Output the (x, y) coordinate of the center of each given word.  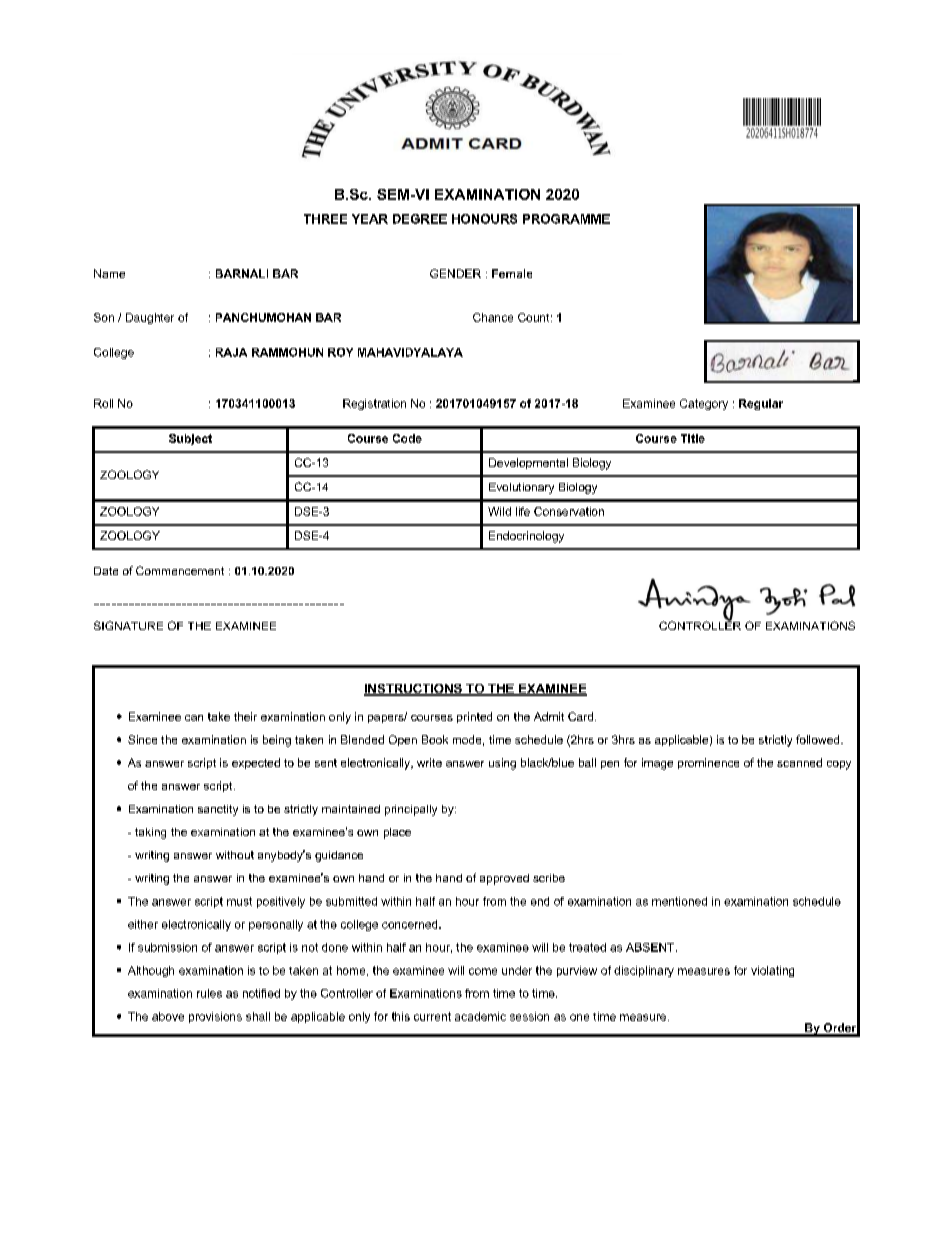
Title (693, 438)
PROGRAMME (566, 219)
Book (435, 739)
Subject (190, 439)
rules (209, 993)
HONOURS (484, 219)
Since (142, 739)
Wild (499, 511)
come (483, 971)
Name (109, 273)
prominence (708, 763)
